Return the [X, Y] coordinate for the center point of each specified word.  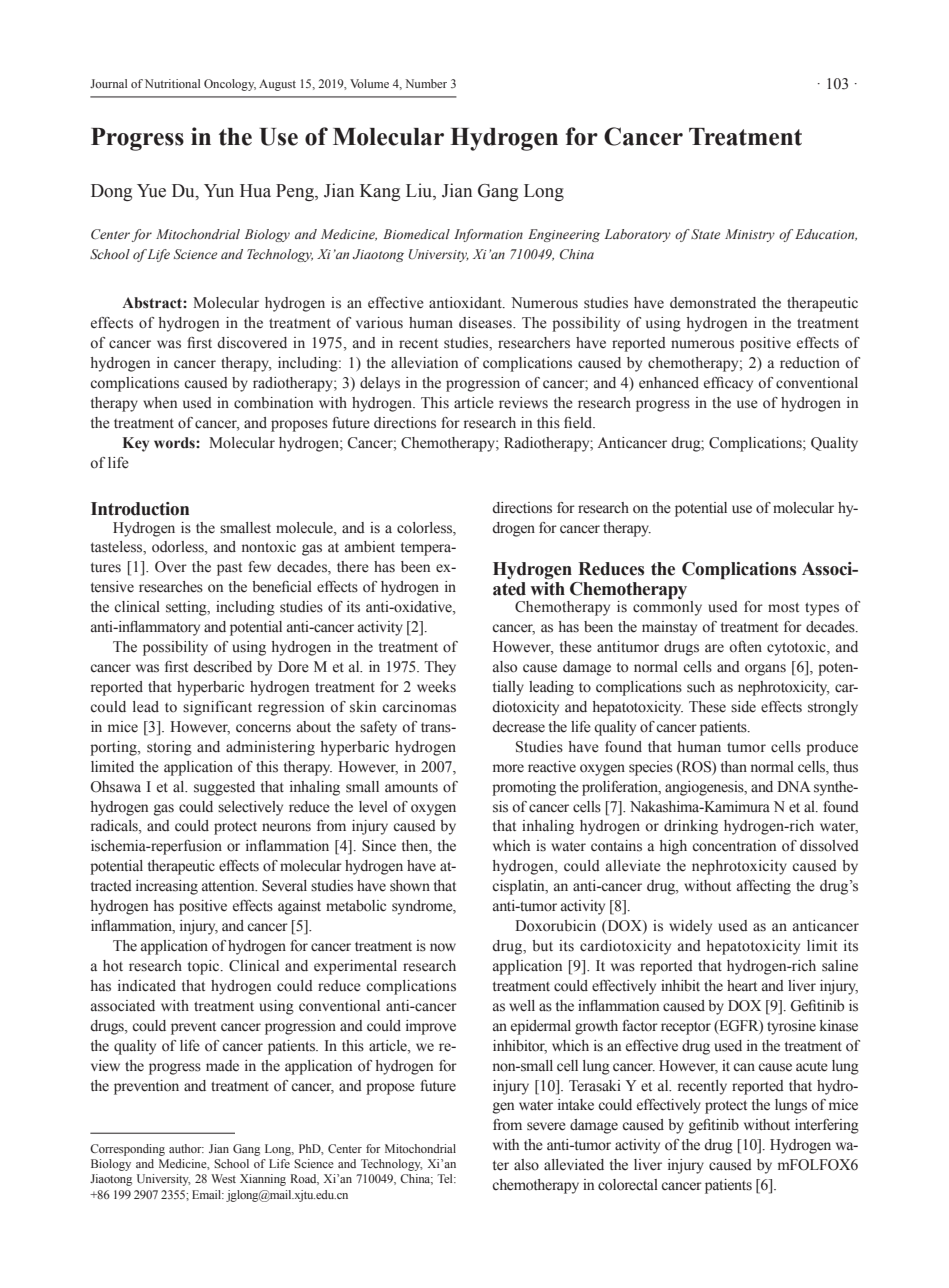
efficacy [728, 384]
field [579, 423]
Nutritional [172, 83]
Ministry [750, 235]
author [186, 1148]
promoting [524, 788]
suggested [224, 788]
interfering [827, 1126]
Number [426, 83]
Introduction [140, 509]
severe [546, 1126]
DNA [794, 786]
